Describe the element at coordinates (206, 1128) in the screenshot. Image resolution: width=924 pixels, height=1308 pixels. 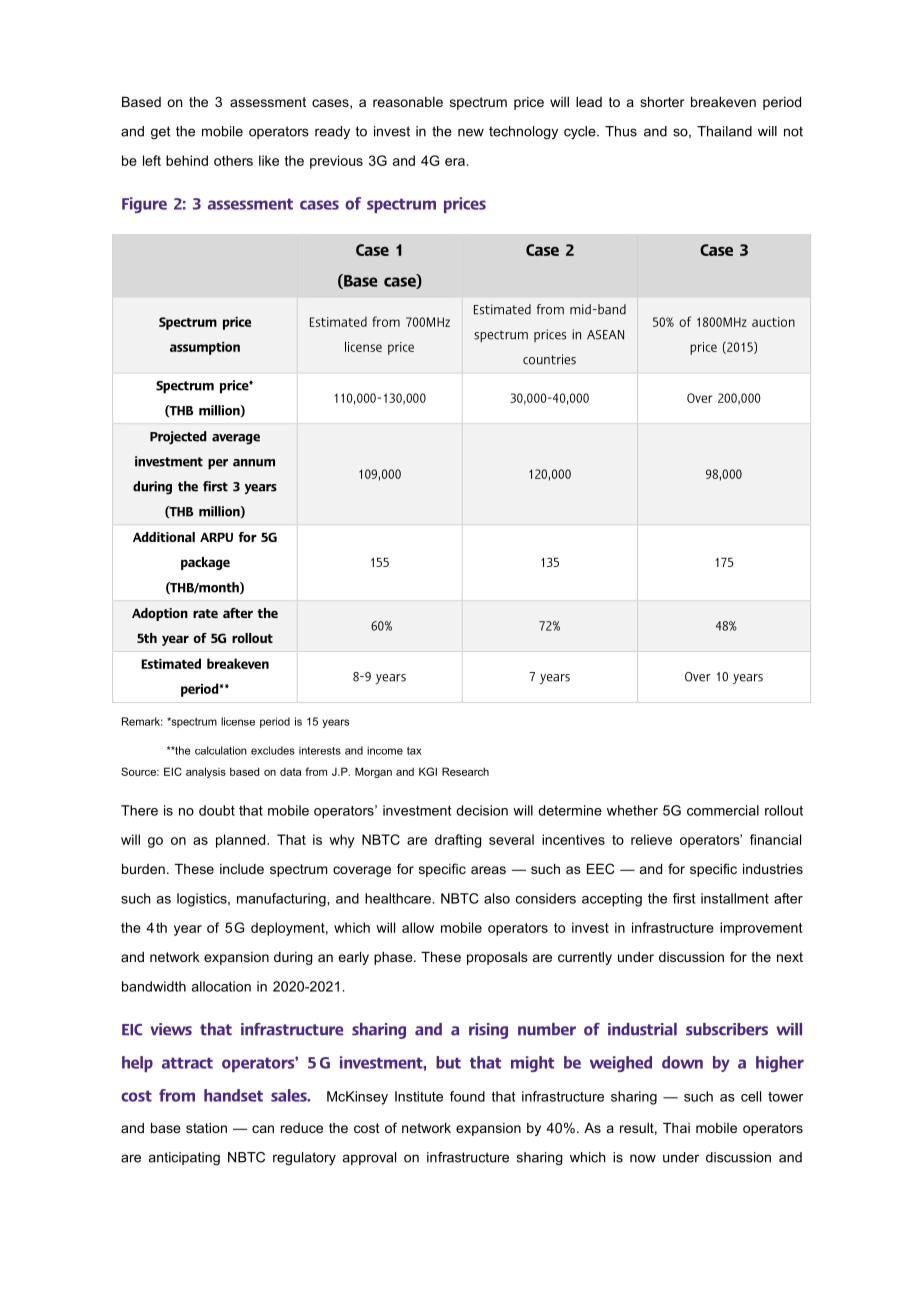
I see `station` at that location.
